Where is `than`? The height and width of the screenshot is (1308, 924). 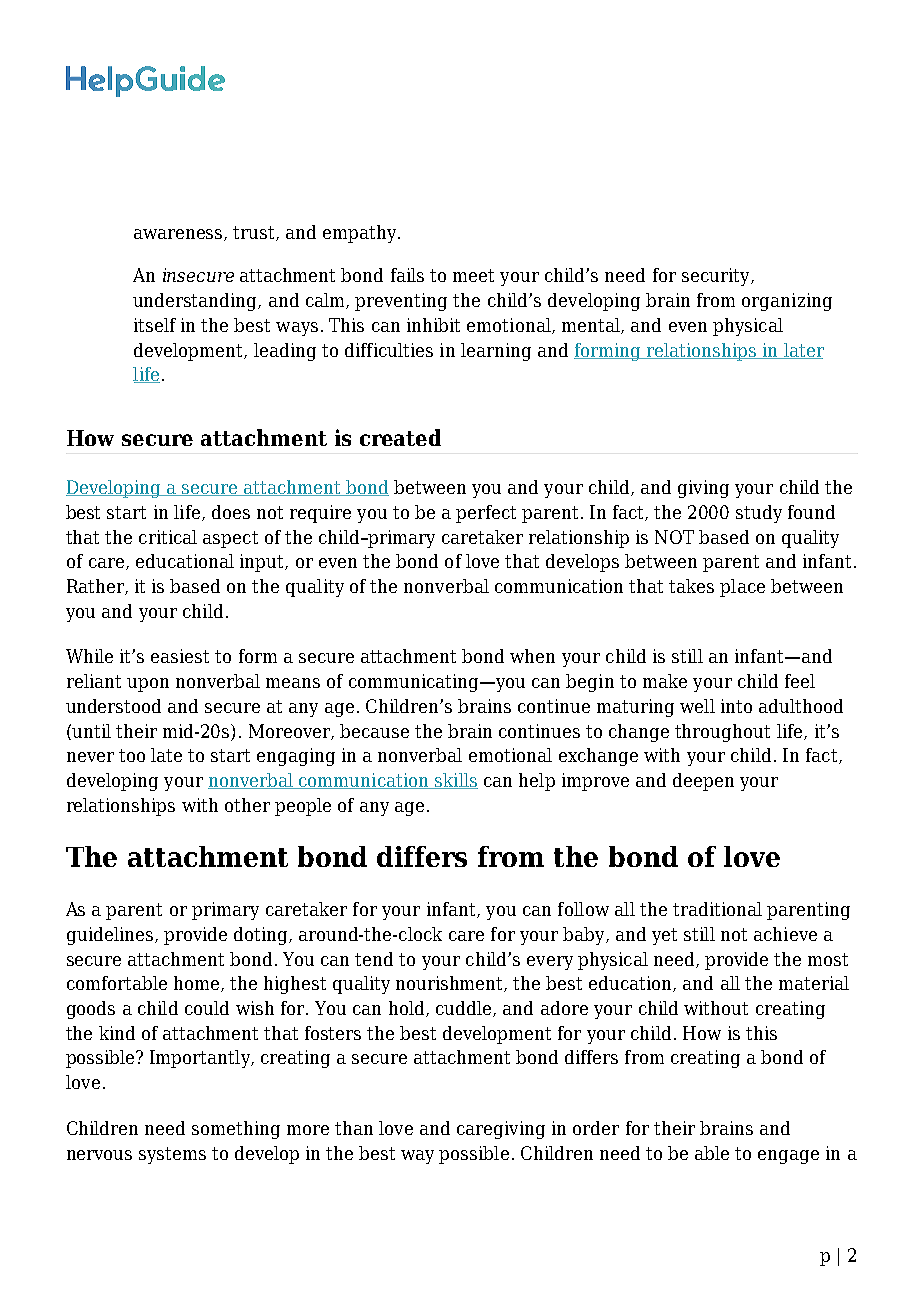 than is located at coordinates (354, 1128).
